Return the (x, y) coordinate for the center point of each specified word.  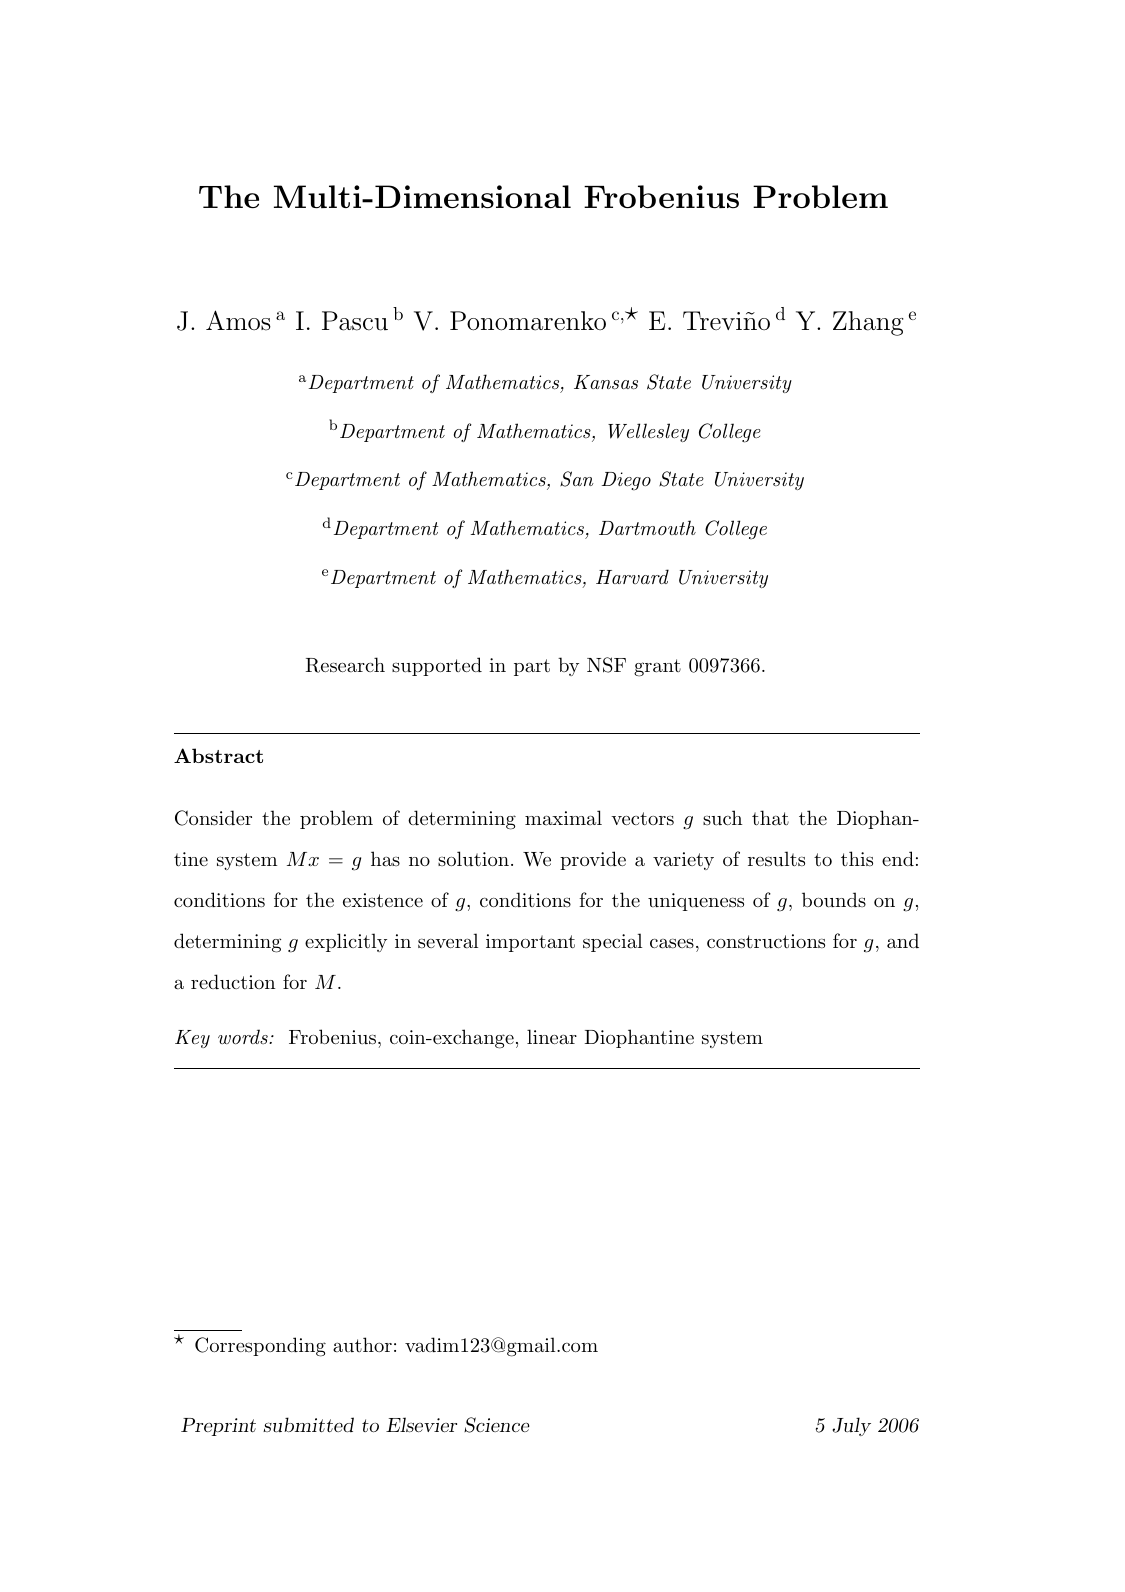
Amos (238, 320)
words (244, 1037)
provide (593, 860)
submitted (308, 1425)
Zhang (868, 323)
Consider (213, 818)
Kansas (606, 382)
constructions (766, 941)
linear (552, 1037)
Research (345, 665)
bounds (834, 900)
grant (657, 668)
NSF (606, 665)
